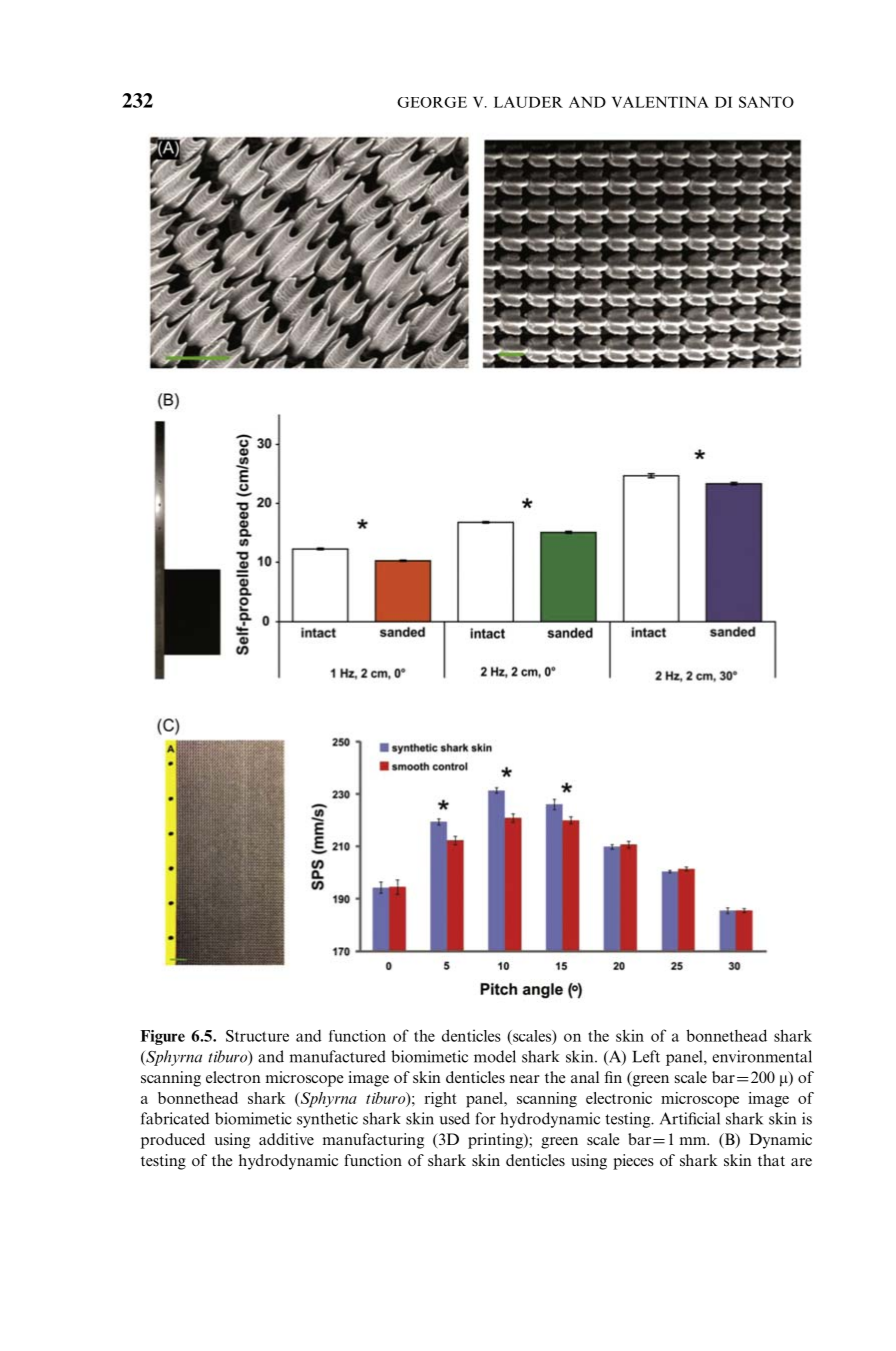 This screenshot has height=1351, width=896. Describe the element at coordinates (646, 1056) in the screenshot. I see `Left` at that location.
